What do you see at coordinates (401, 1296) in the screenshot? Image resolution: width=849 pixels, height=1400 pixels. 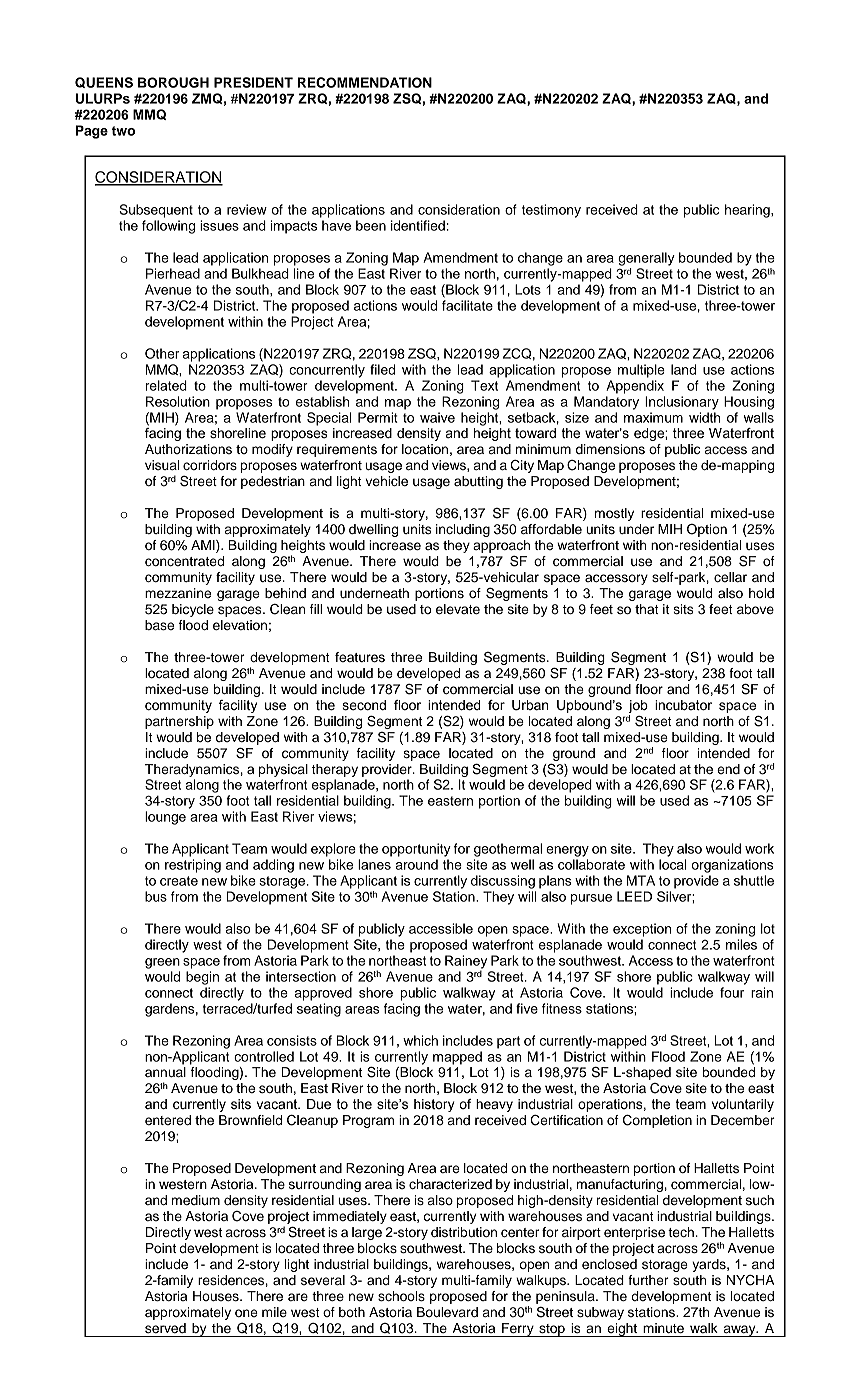 I see `schools` at bounding box center [401, 1296].
